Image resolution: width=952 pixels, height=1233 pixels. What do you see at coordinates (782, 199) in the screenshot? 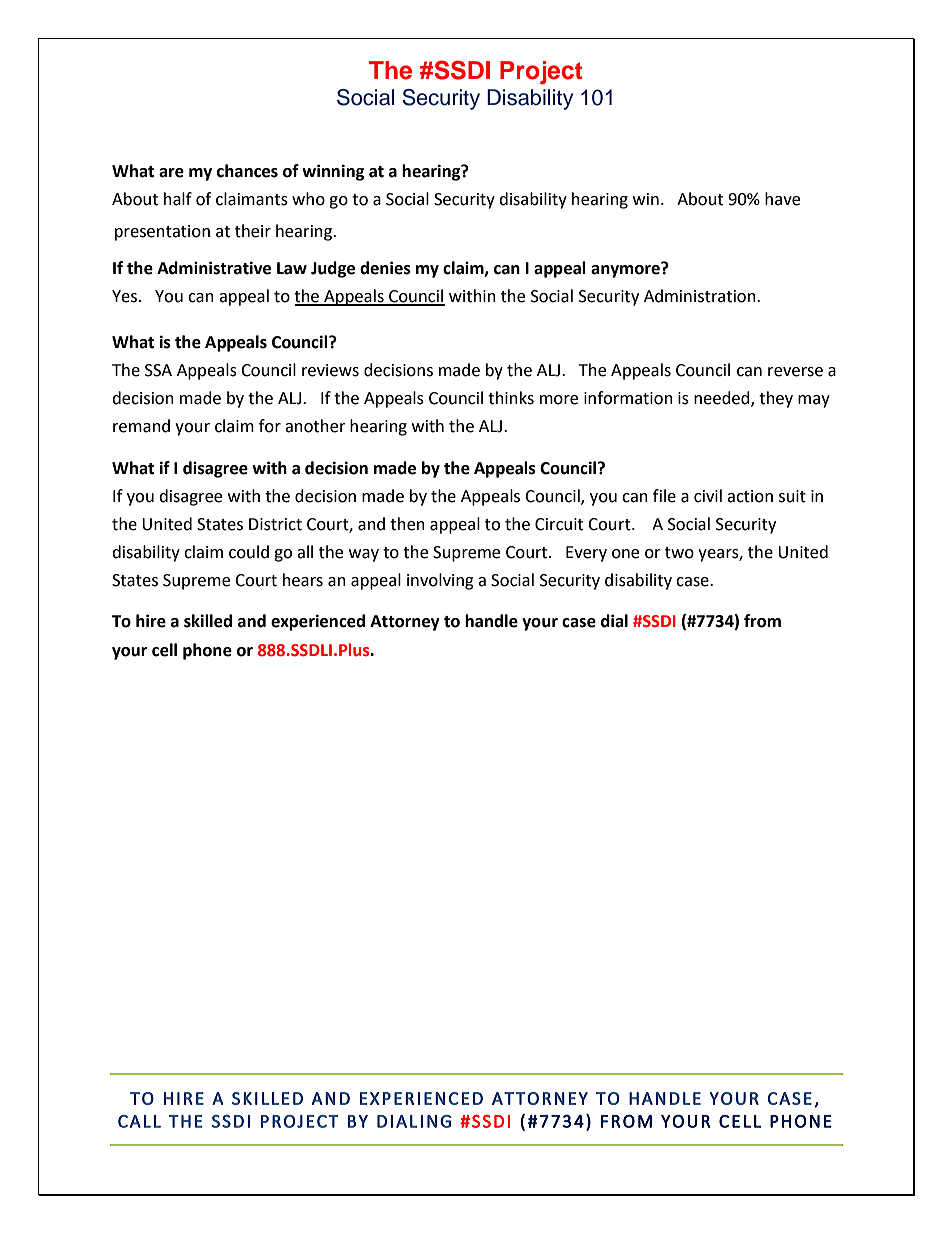
I see `have` at bounding box center [782, 199].
